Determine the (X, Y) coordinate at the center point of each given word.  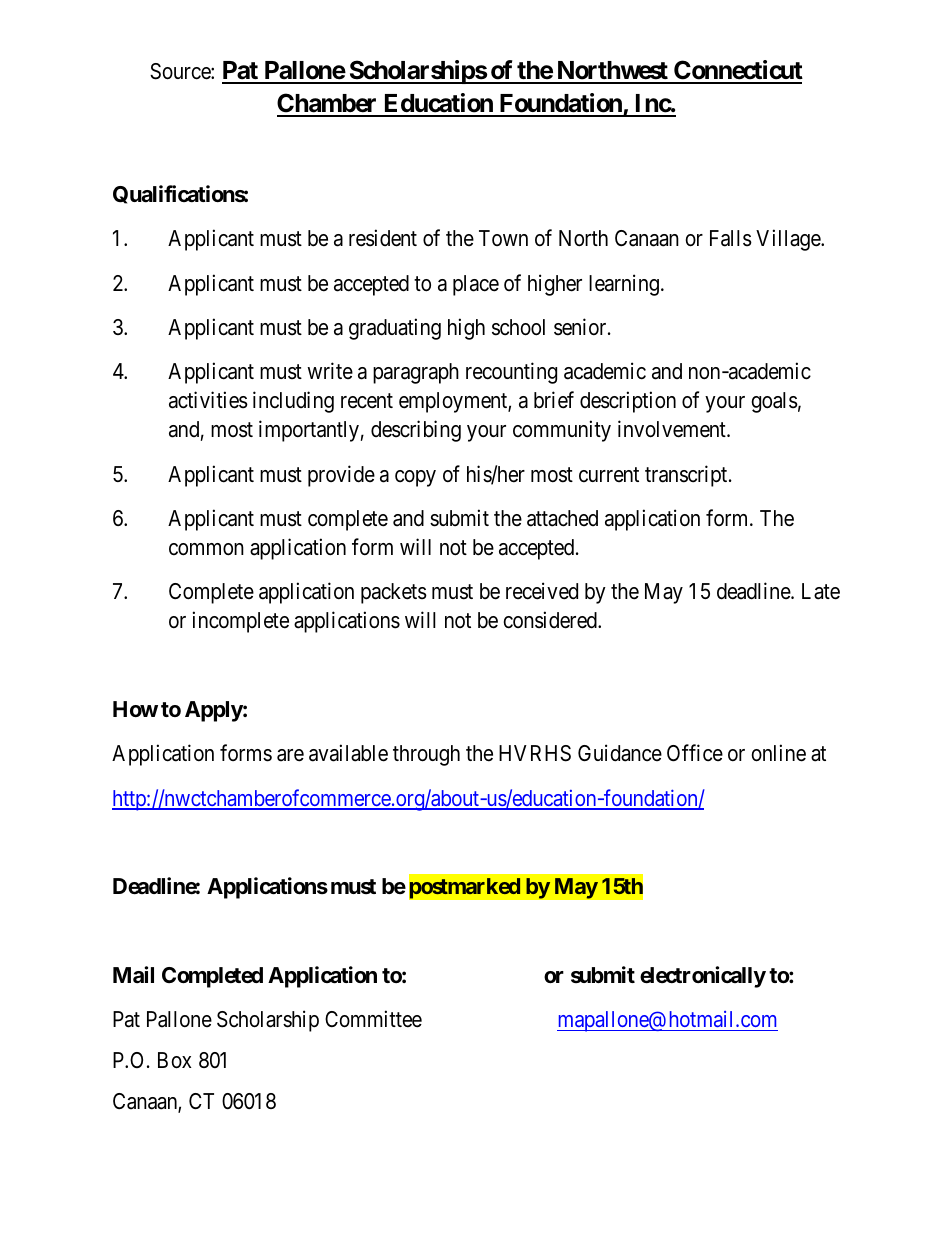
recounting (511, 373)
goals (775, 402)
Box (174, 1060)
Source (181, 71)
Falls (731, 238)
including (293, 402)
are (290, 755)
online (778, 753)
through (426, 755)
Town (503, 238)
